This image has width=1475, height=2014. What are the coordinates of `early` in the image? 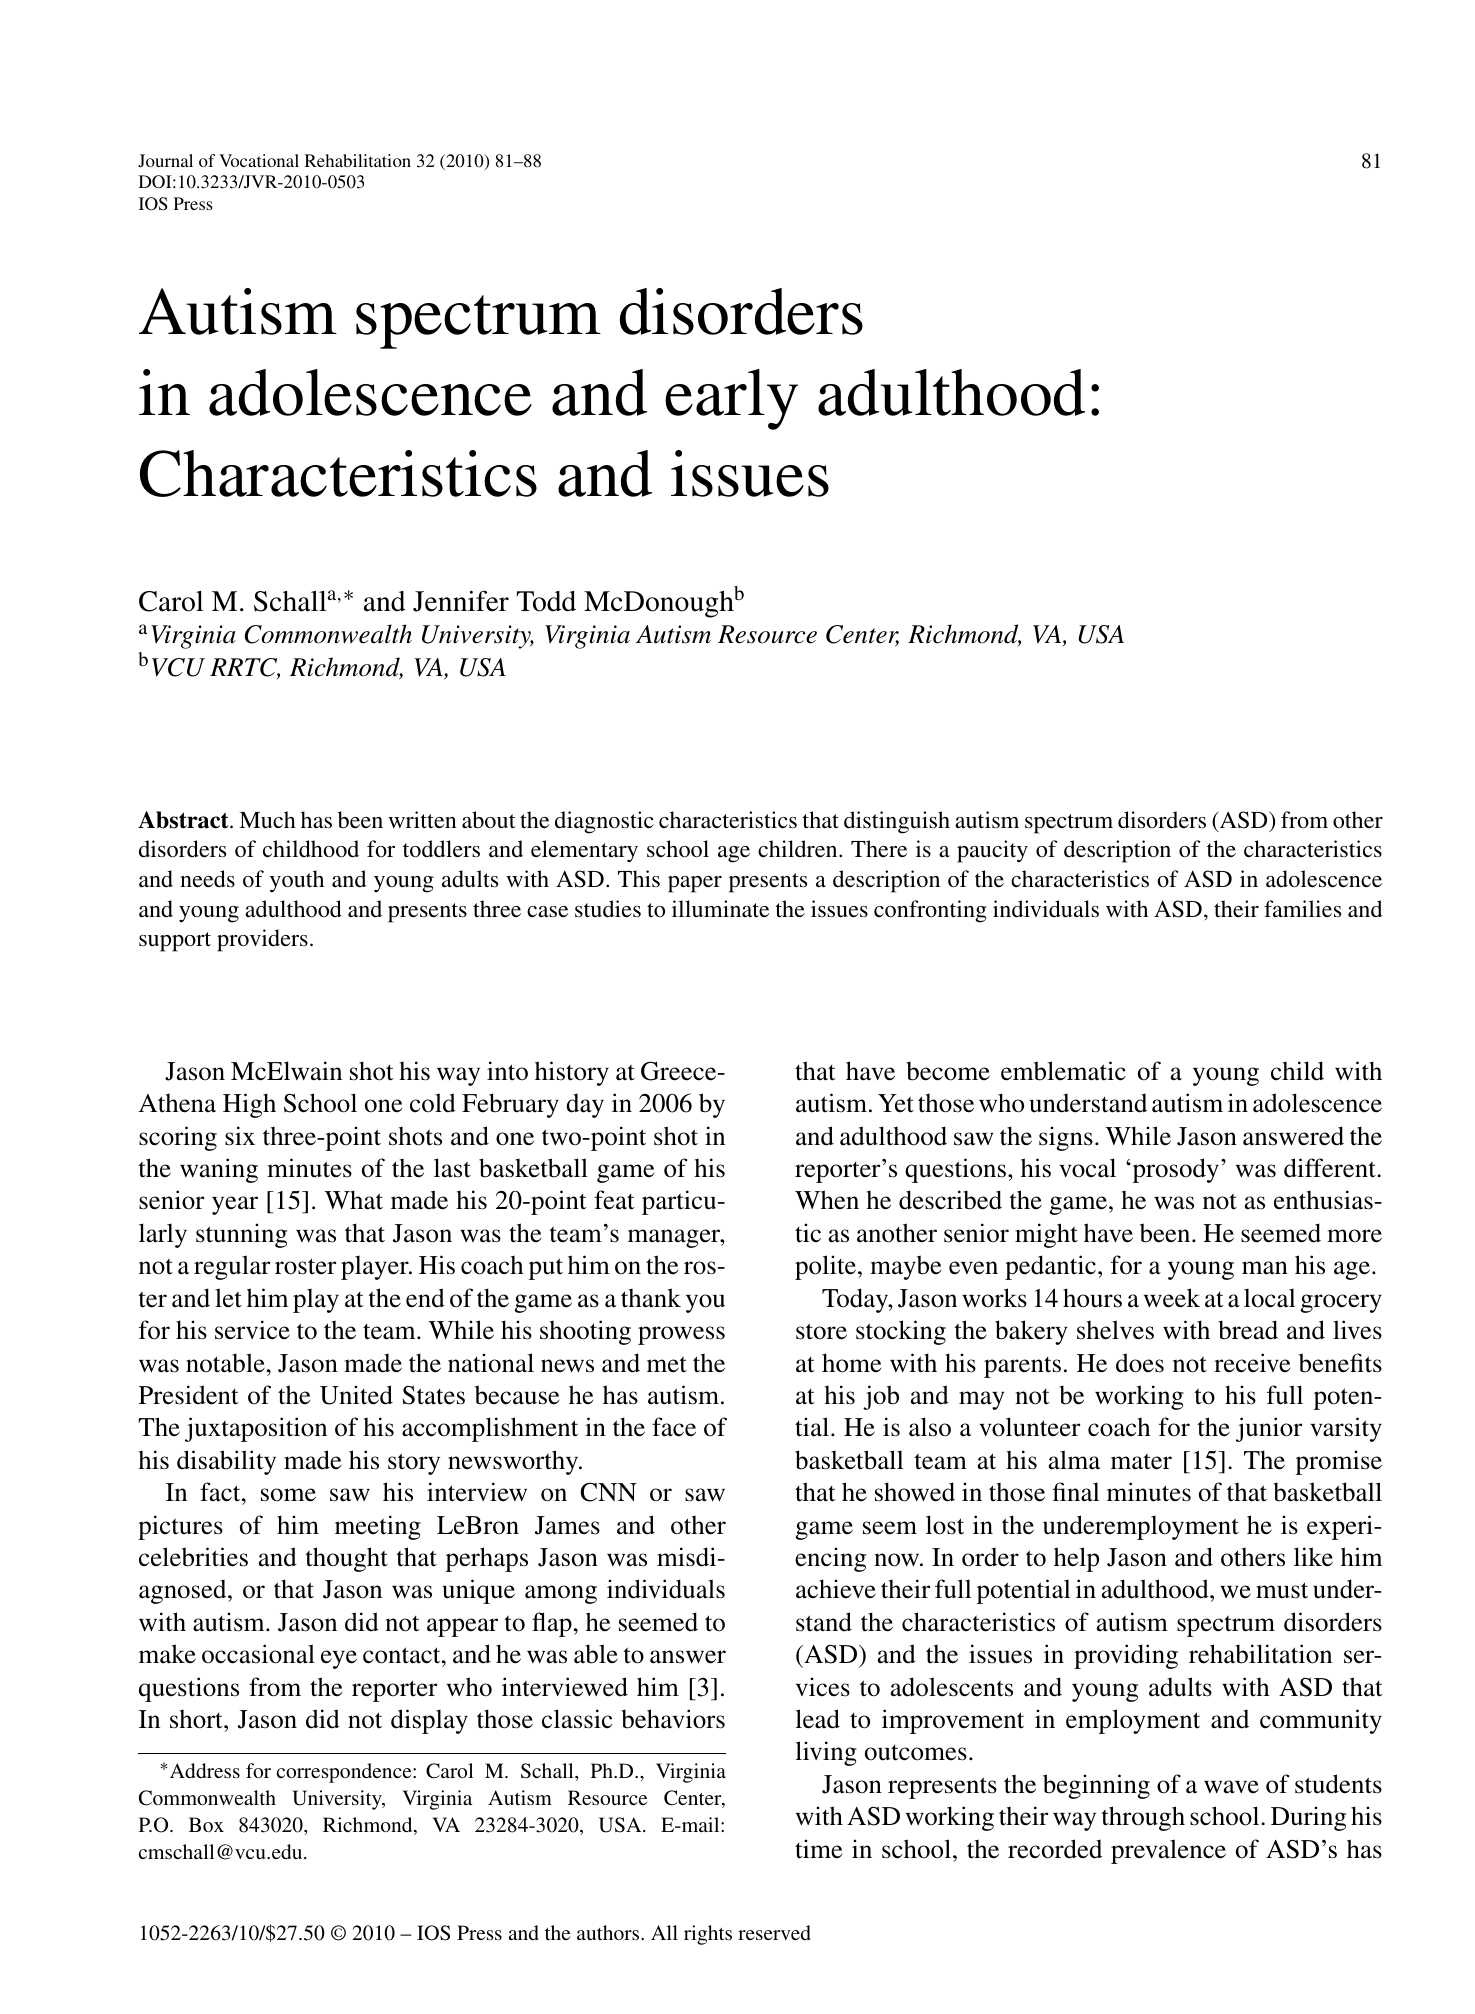 It's located at (731, 399).
